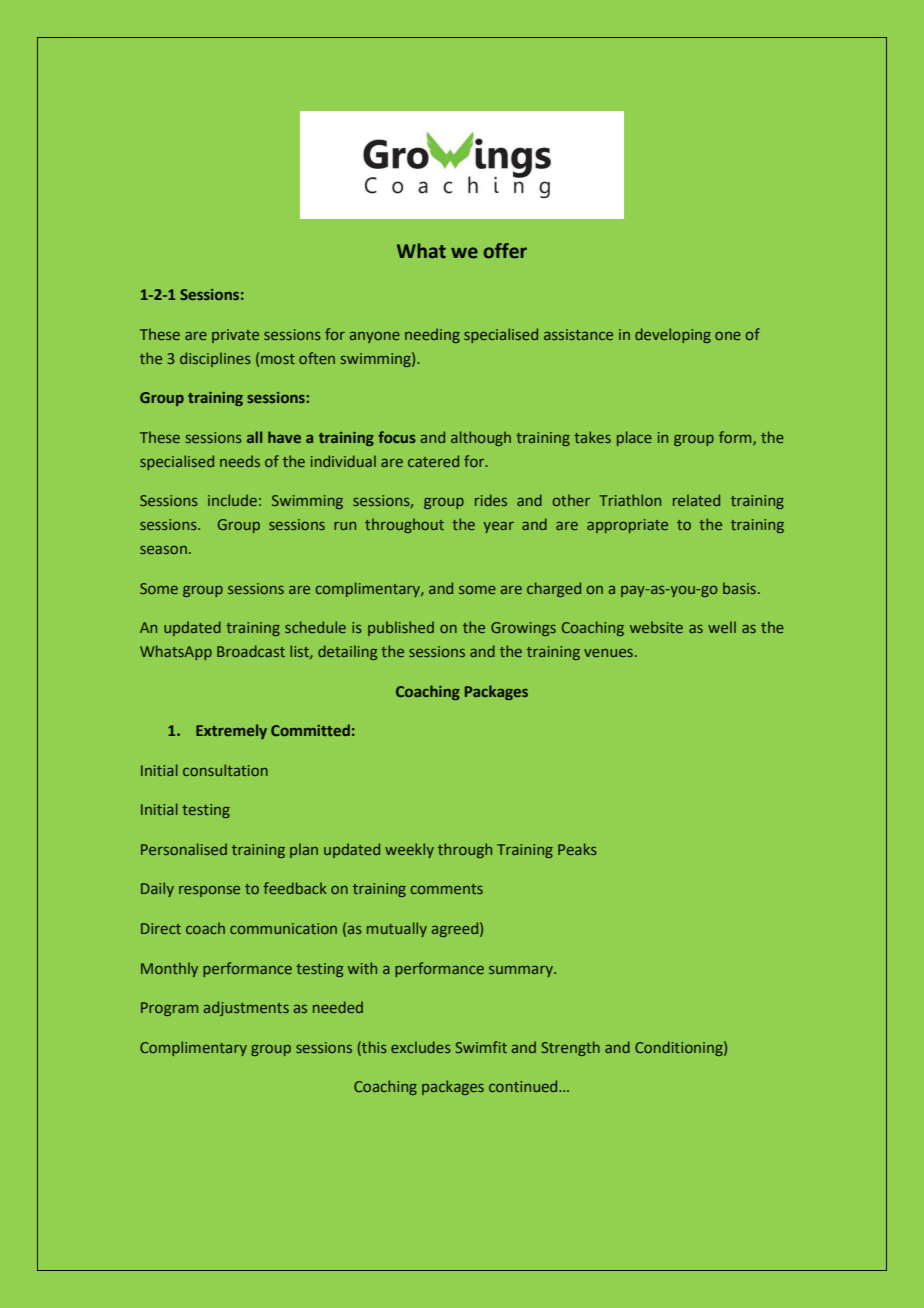 This screenshot has height=1308, width=924. What do you see at coordinates (246, 1008) in the screenshot?
I see `adjustments` at bounding box center [246, 1008].
